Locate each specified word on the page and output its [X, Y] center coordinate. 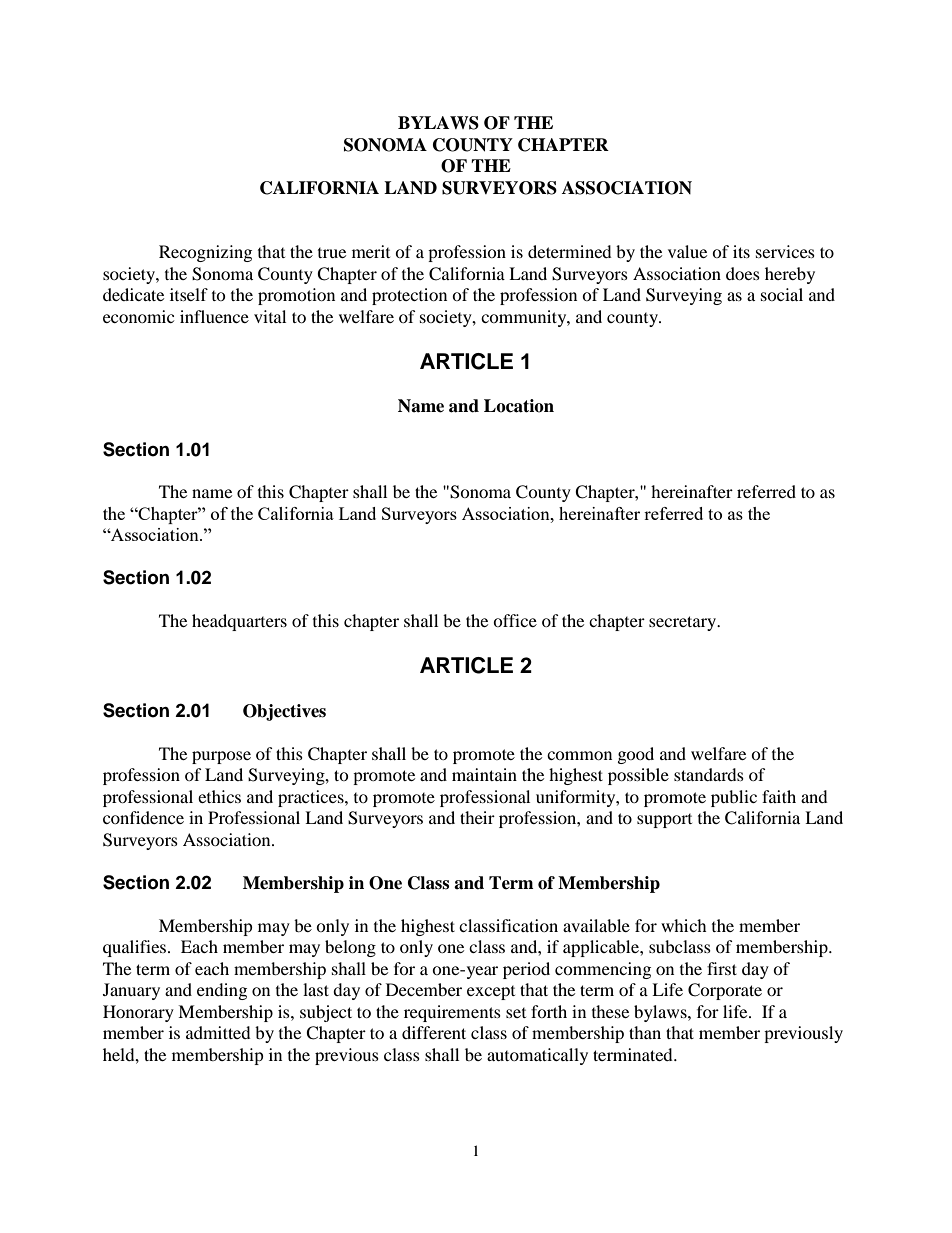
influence [214, 316]
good [636, 755]
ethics [219, 796]
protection [409, 296]
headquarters [239, 622]
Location [519, 406]
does [743, 273]
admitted [218, 1032]
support [664, 821]
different [434, 1032]
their [477, 817]
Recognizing [205, 253]
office [515, 620]
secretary [684, 623]
